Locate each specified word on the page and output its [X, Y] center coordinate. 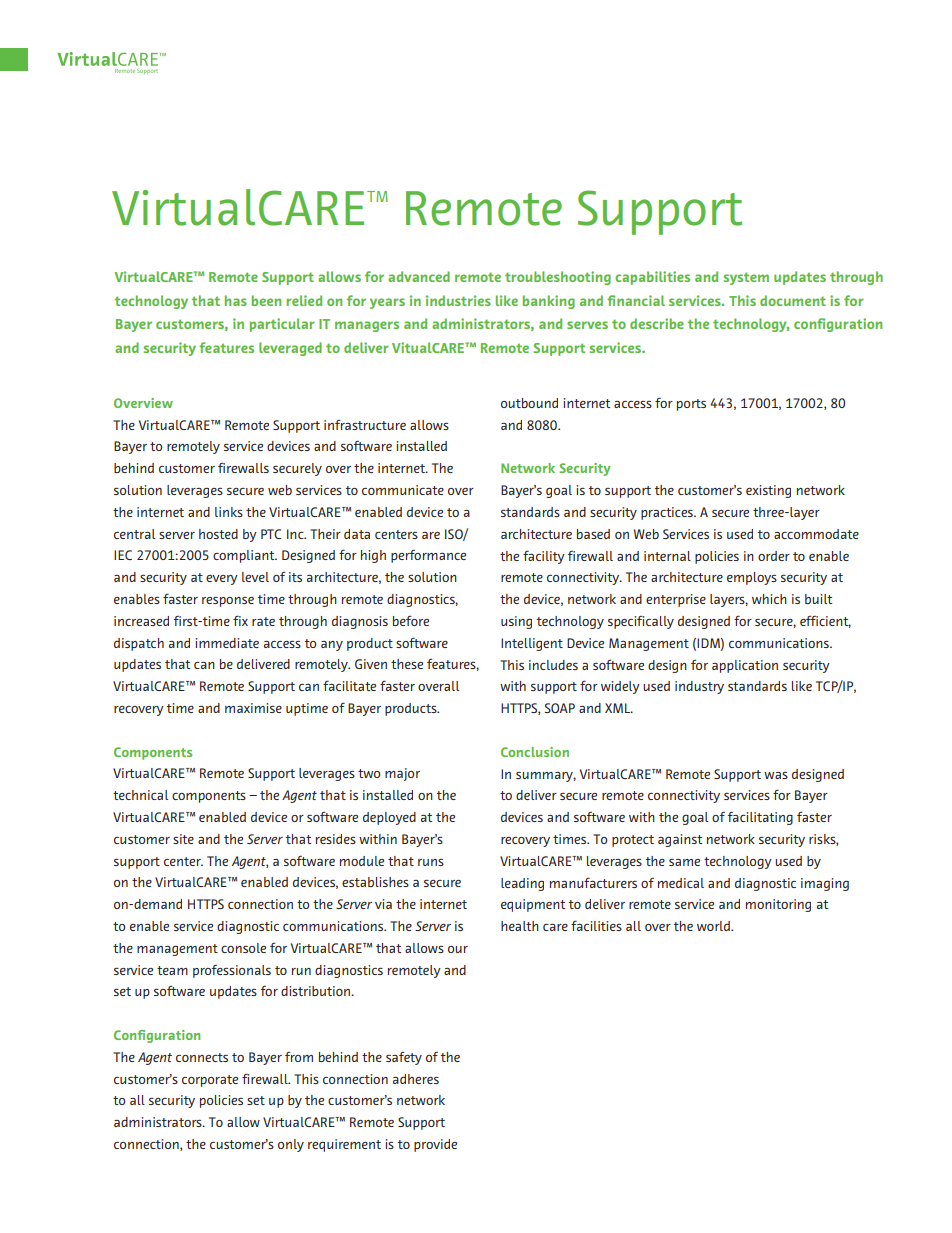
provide [435, 1145]
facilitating [760, 818]
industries [458, 300]
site [183, 839]
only [291, 1145]
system [746, 278]
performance [428, 556]
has [236, 300]
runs [431, 862]
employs [752, 578]
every [222, 580]
